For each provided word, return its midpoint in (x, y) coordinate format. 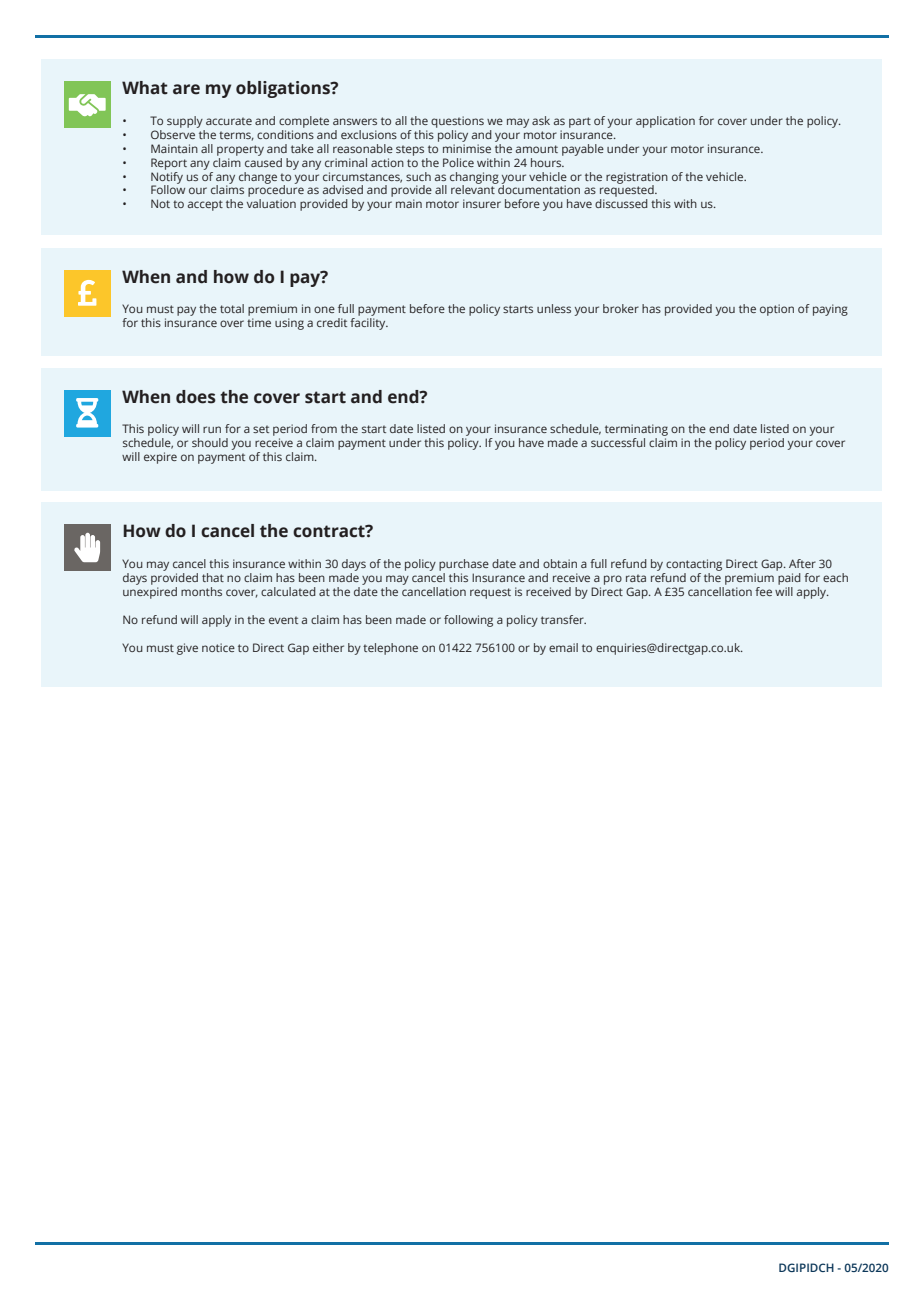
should (210, 442)
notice (218, 647)
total (232, 308)
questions (457, 122)
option (777, 310)
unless (554, 308)
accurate (229, 121)
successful (618, 442)
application (665, 122)
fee (763, 591)
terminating (636, 430)
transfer (563, 619)
